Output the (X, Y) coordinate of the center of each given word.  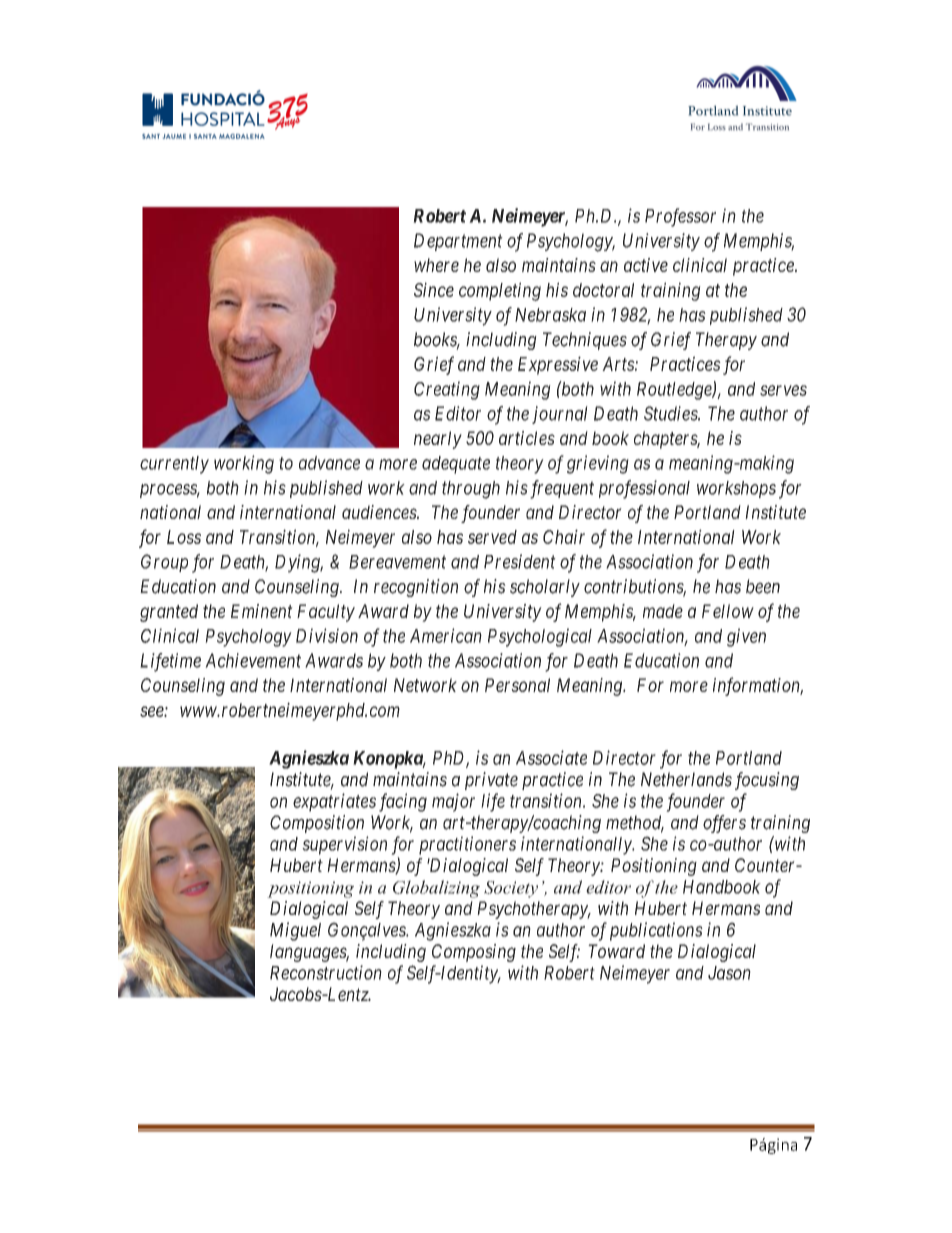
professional (644, 489)
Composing (474, 953)
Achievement (253, 660)
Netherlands (686, 779)
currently (174, 465)
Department (458, 242)
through (471, 490)
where (436, 265)
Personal (517, 685)
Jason (729, 973)
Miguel (295, 931)
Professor (680, 217)
